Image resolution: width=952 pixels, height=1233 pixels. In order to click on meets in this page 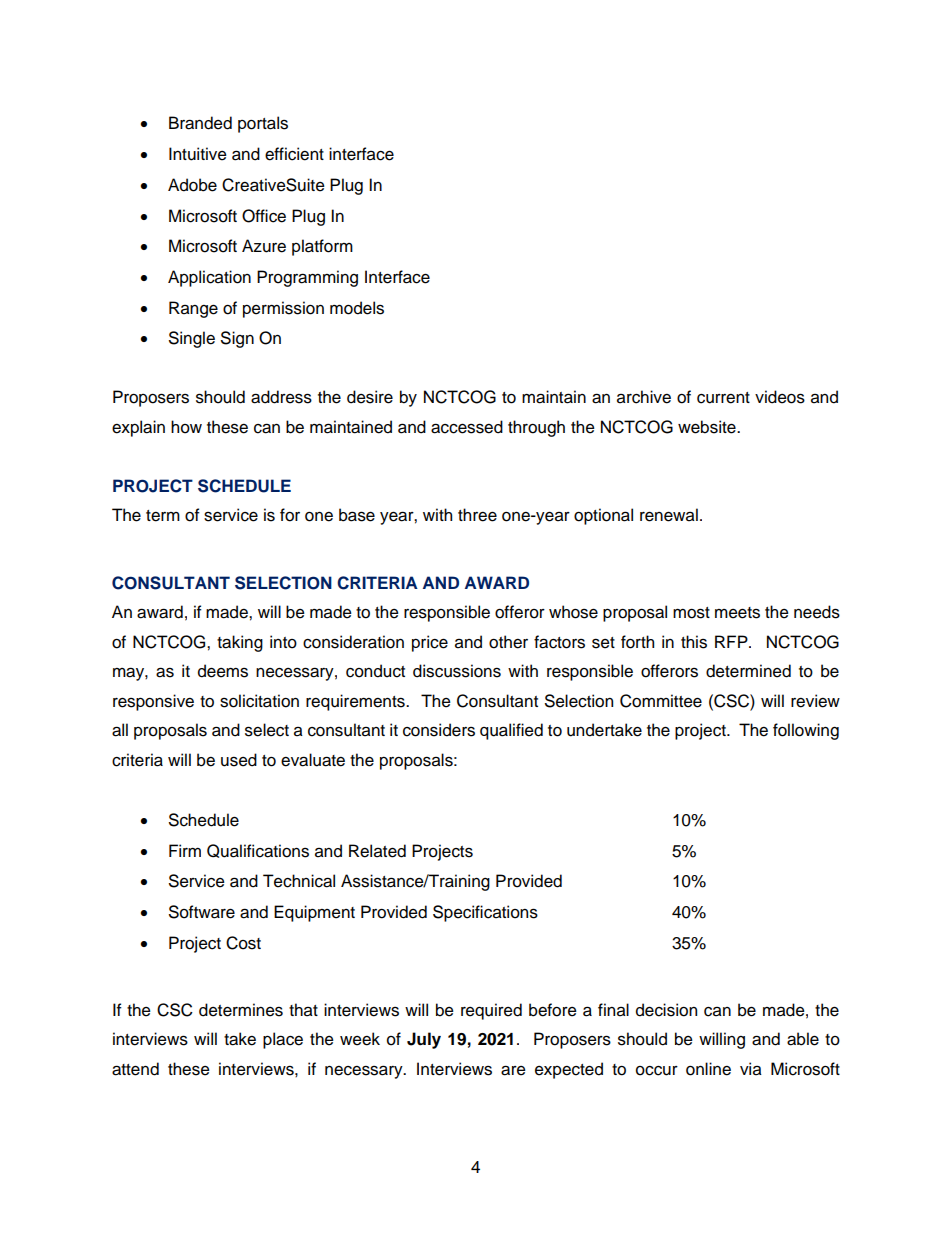, I will do `click(737, 613)`.
